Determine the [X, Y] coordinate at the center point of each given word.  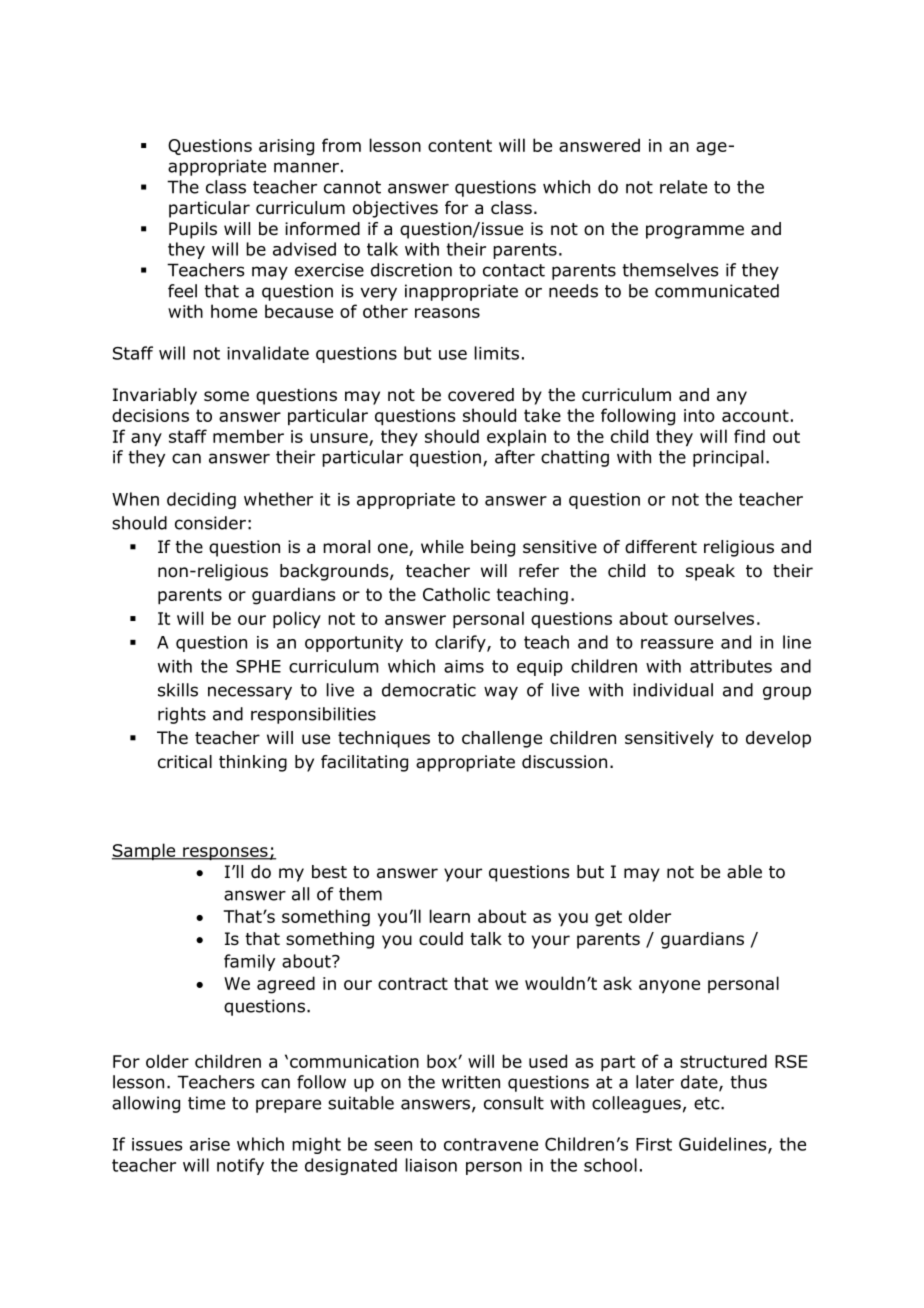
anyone [669, 987]
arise [210, 1144]
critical [185, 762]
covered [481, 395]
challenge [502, 739]
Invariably [155, 396]
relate [683, 187]
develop [778, 739]
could [441, 939]
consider [210, 523]
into [699, 415]
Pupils [193, 230]
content [460, 145]
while [442, 547]
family [249, 962]
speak [710, 572]
